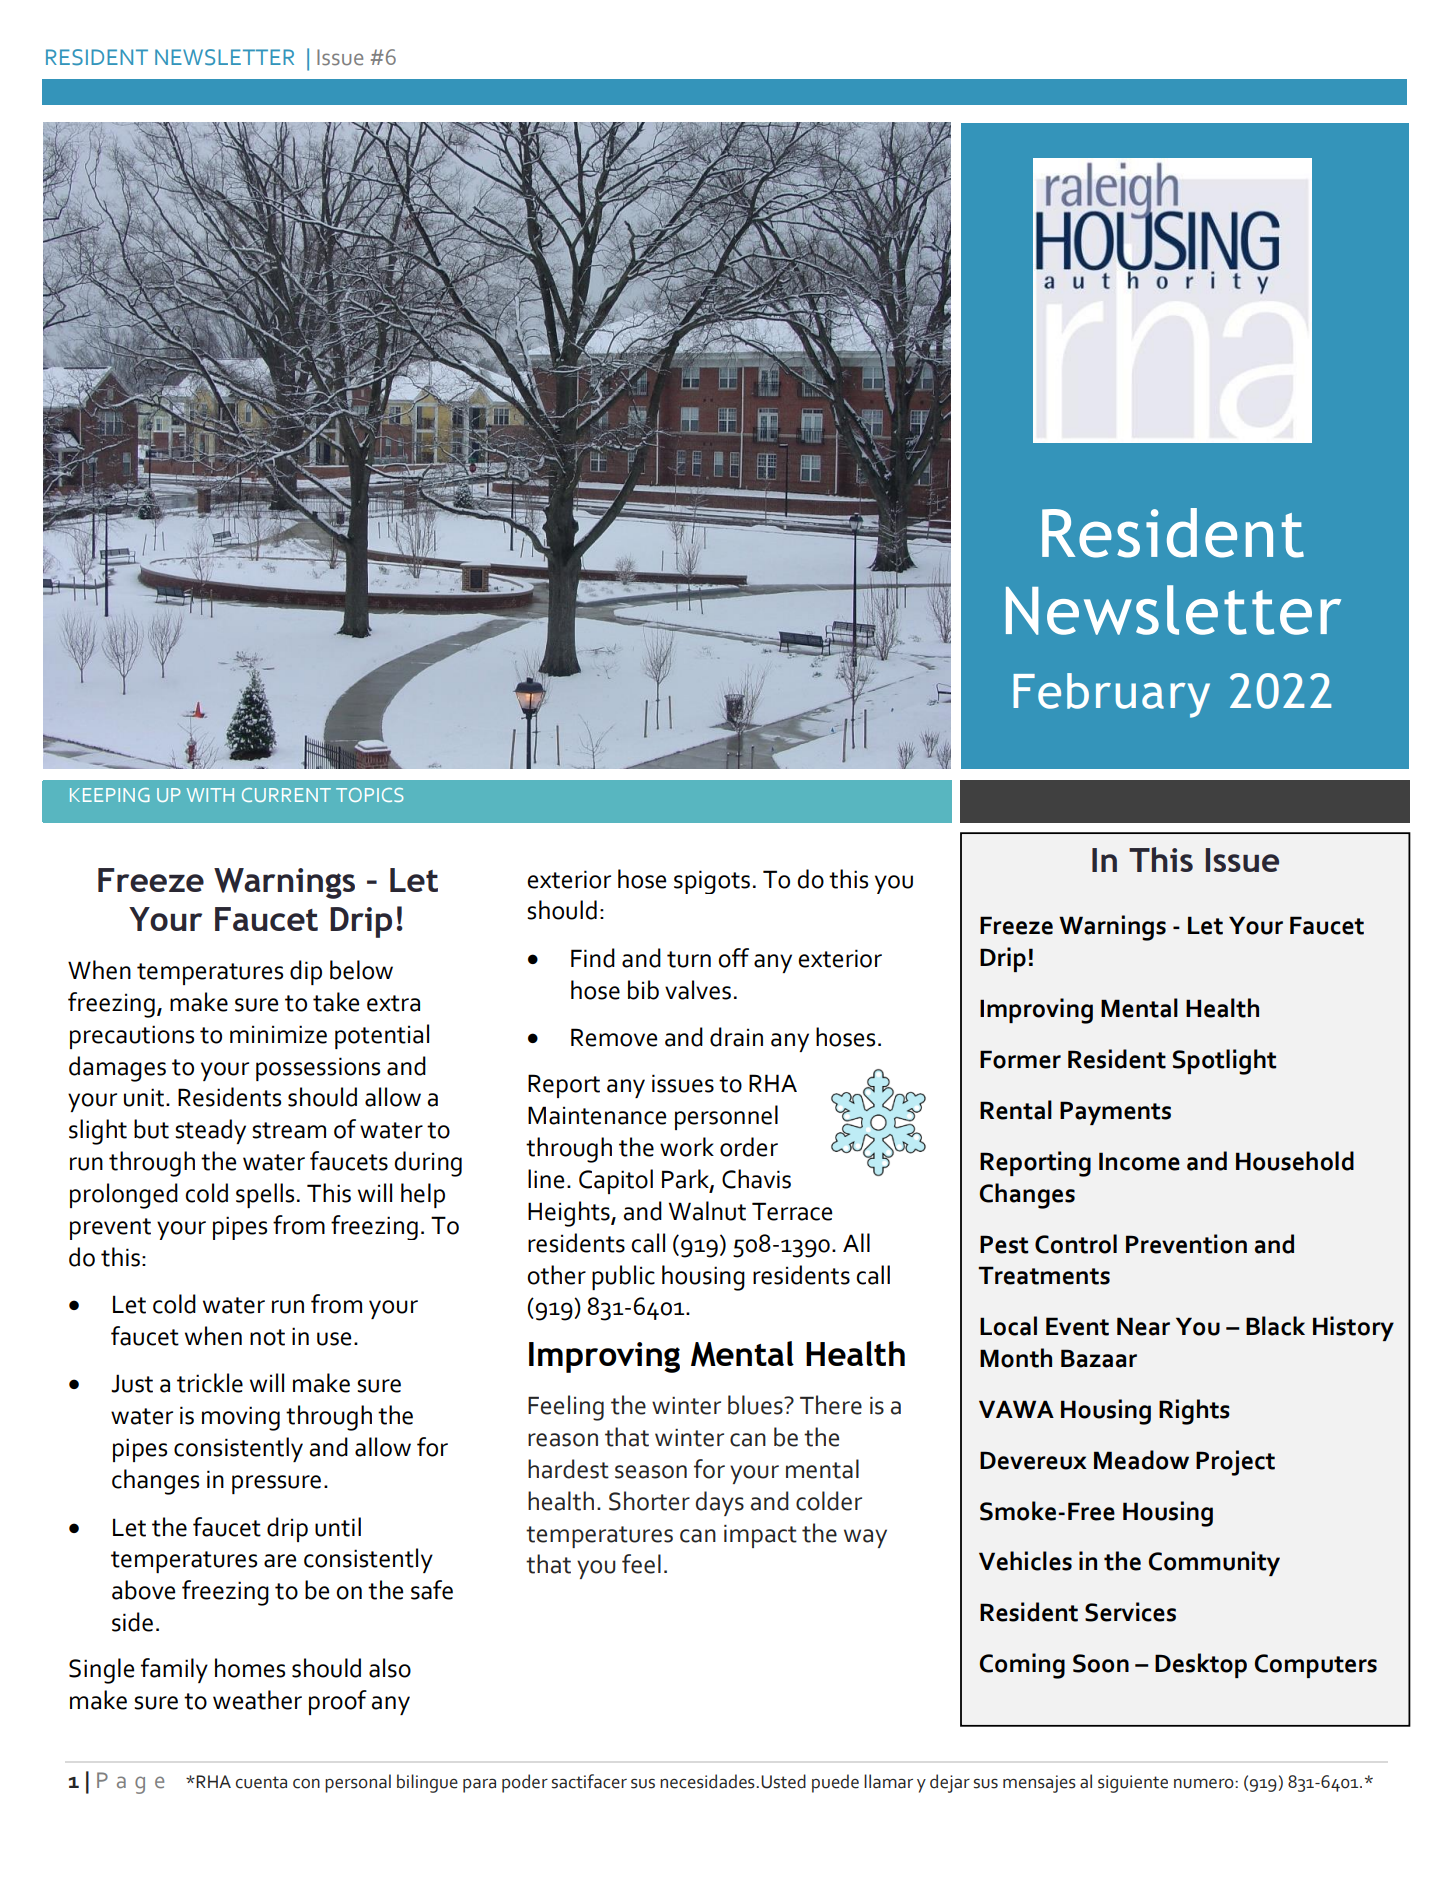  I want to click on Income, so click(1139, 1161).
